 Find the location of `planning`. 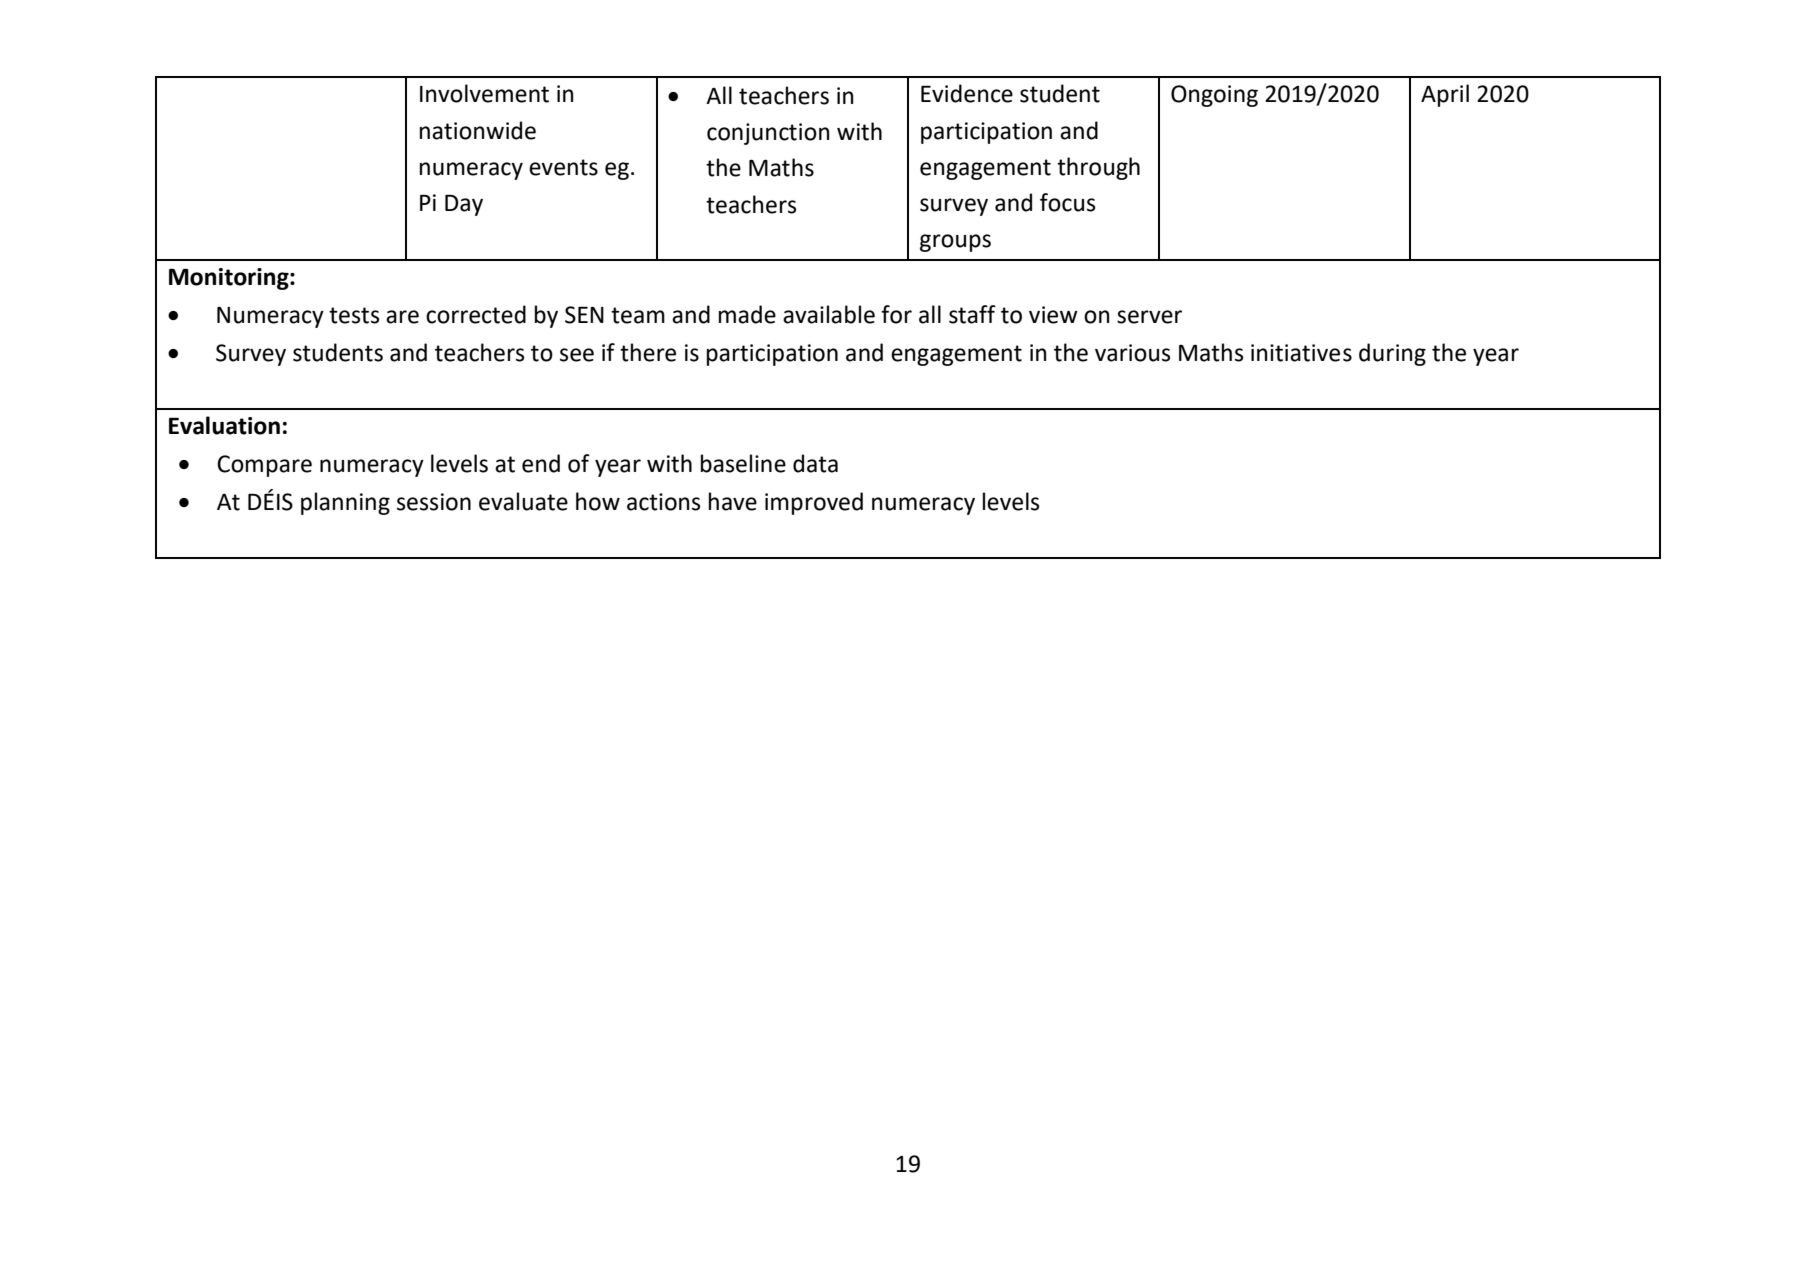

planning is located at coordinates (345, 503).
